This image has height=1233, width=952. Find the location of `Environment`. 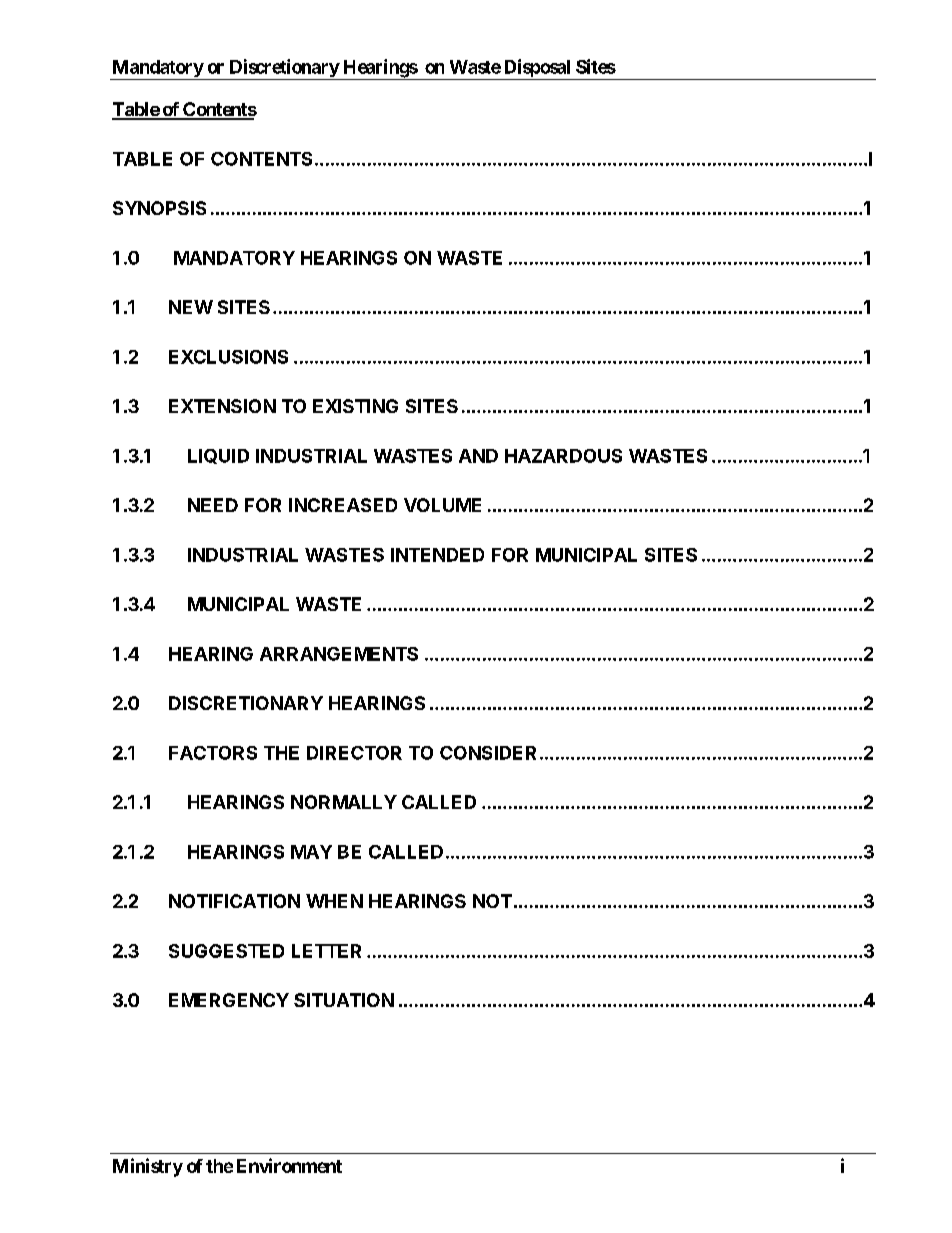

Environment is located at coordinates (289, 1165).
